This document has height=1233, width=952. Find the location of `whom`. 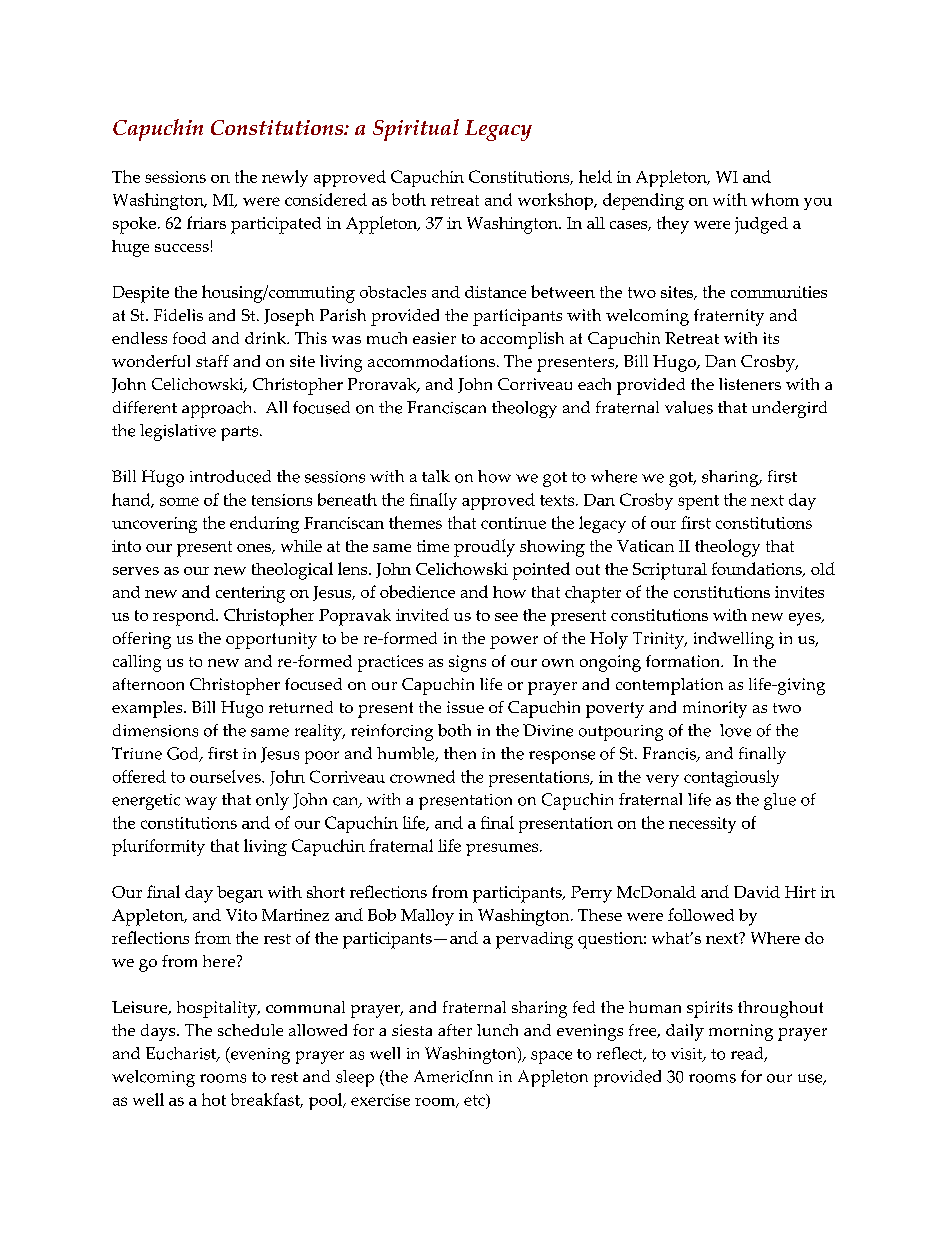

whom is located at coordinates (775, 199).
